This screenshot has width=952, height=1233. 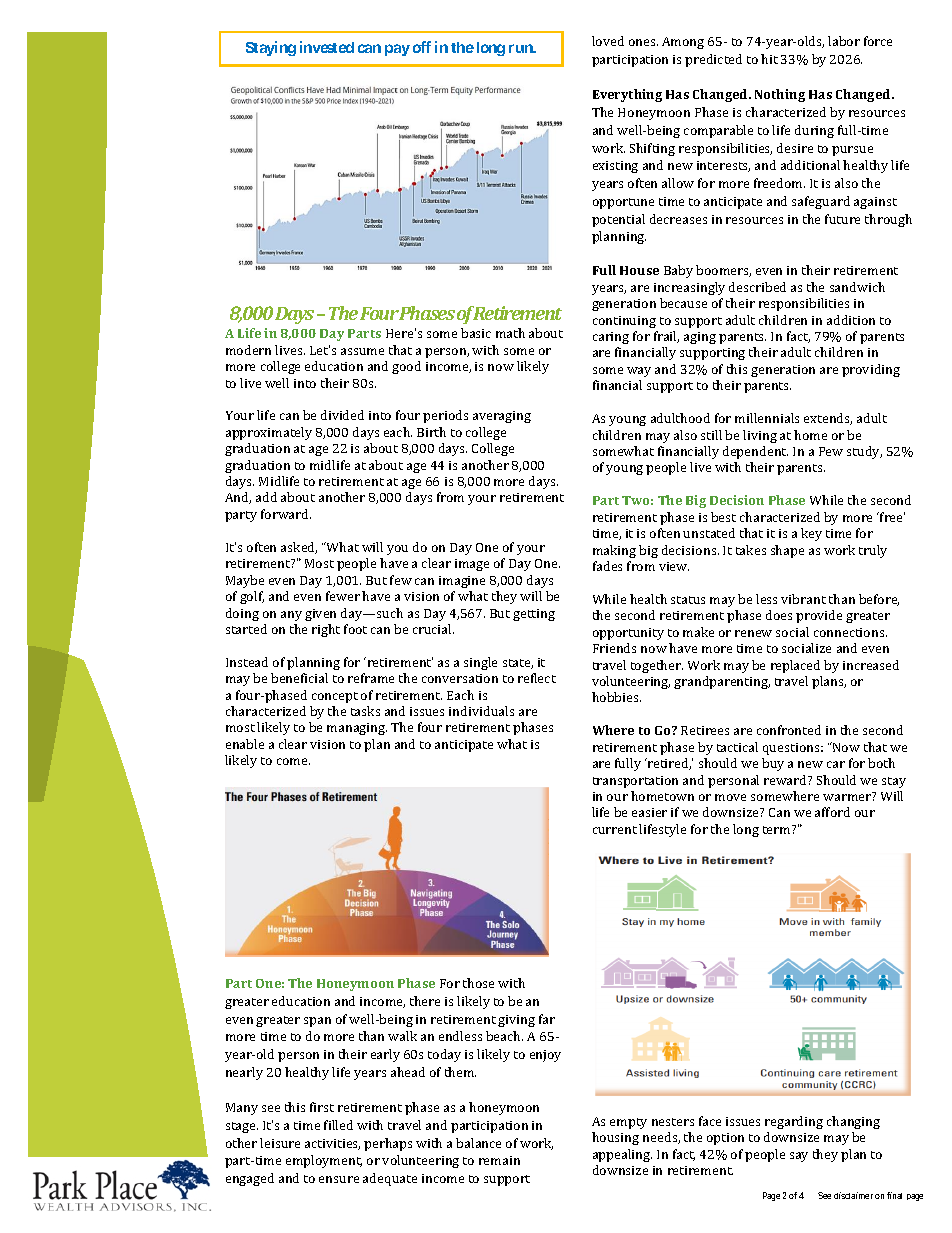 I want to click on Nothing, so click(x=780, y=95).
